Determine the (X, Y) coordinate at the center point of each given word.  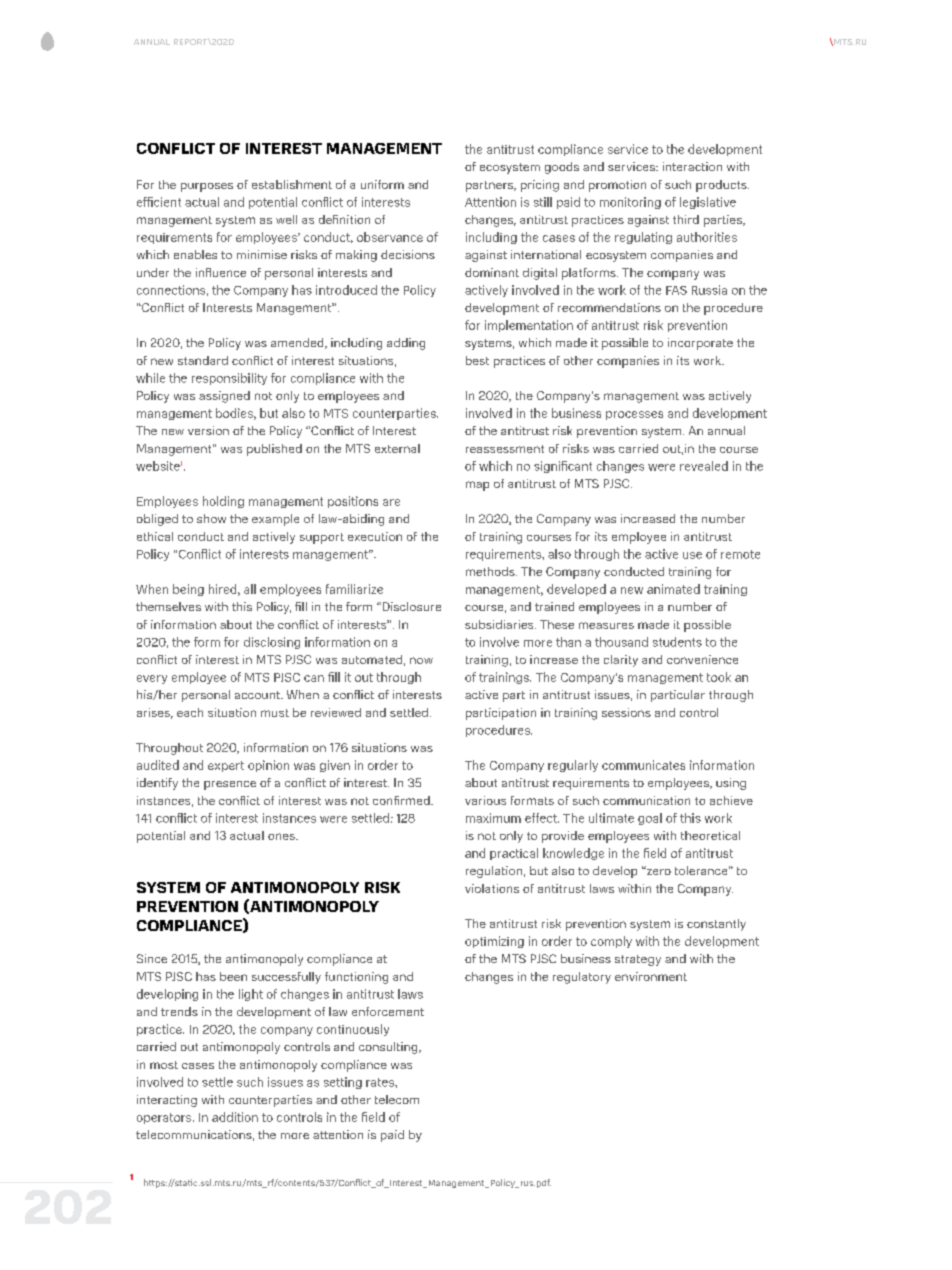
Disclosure (410, 606)
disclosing (272, 643)
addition (235, 1117)
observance (390, 237)
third (686, 219)
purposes (207, 187)
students (677, 642)
